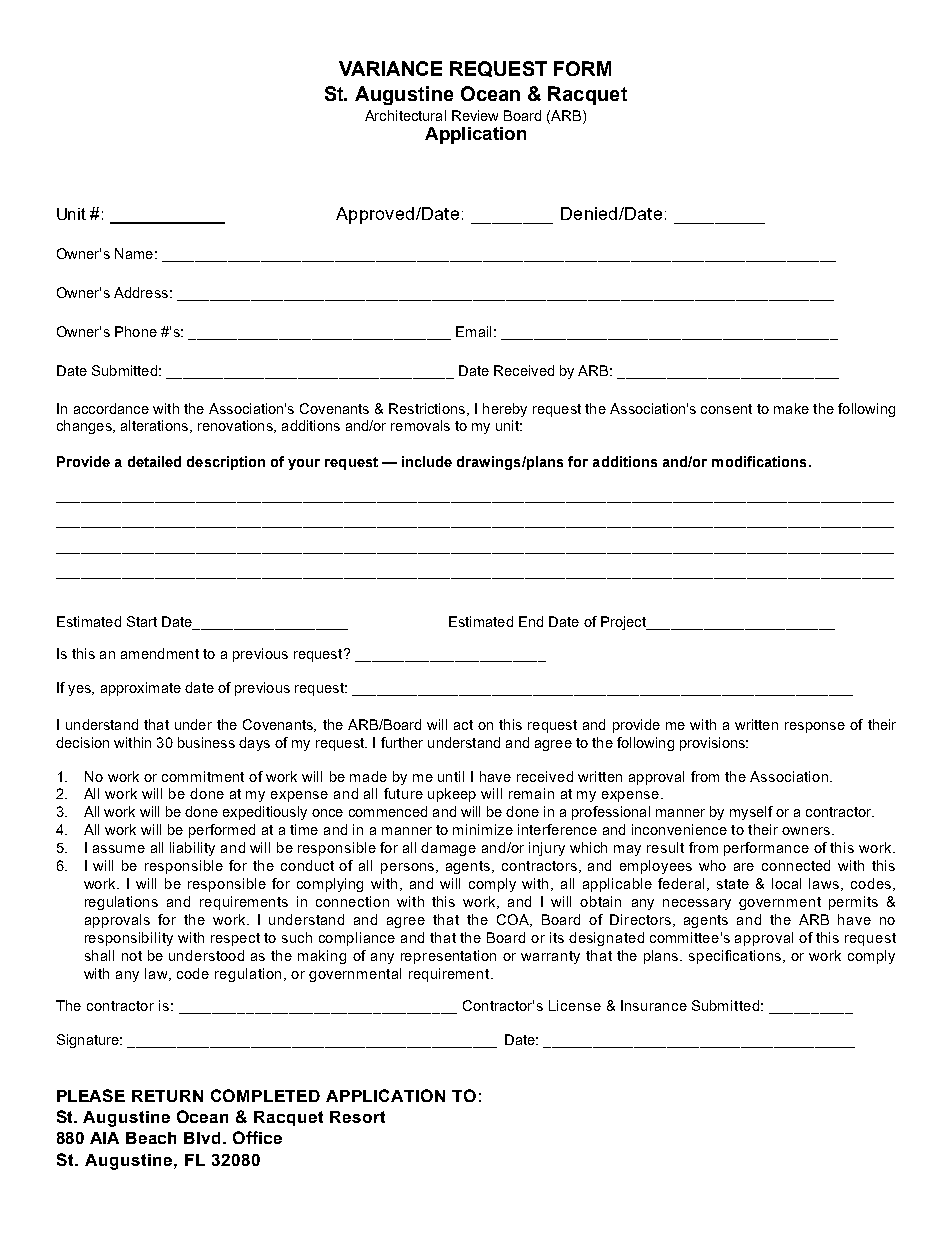 This image has height=1233, width=952. Describe the element at coordinates (141, 292) in the image. I see `Address` at that location.
